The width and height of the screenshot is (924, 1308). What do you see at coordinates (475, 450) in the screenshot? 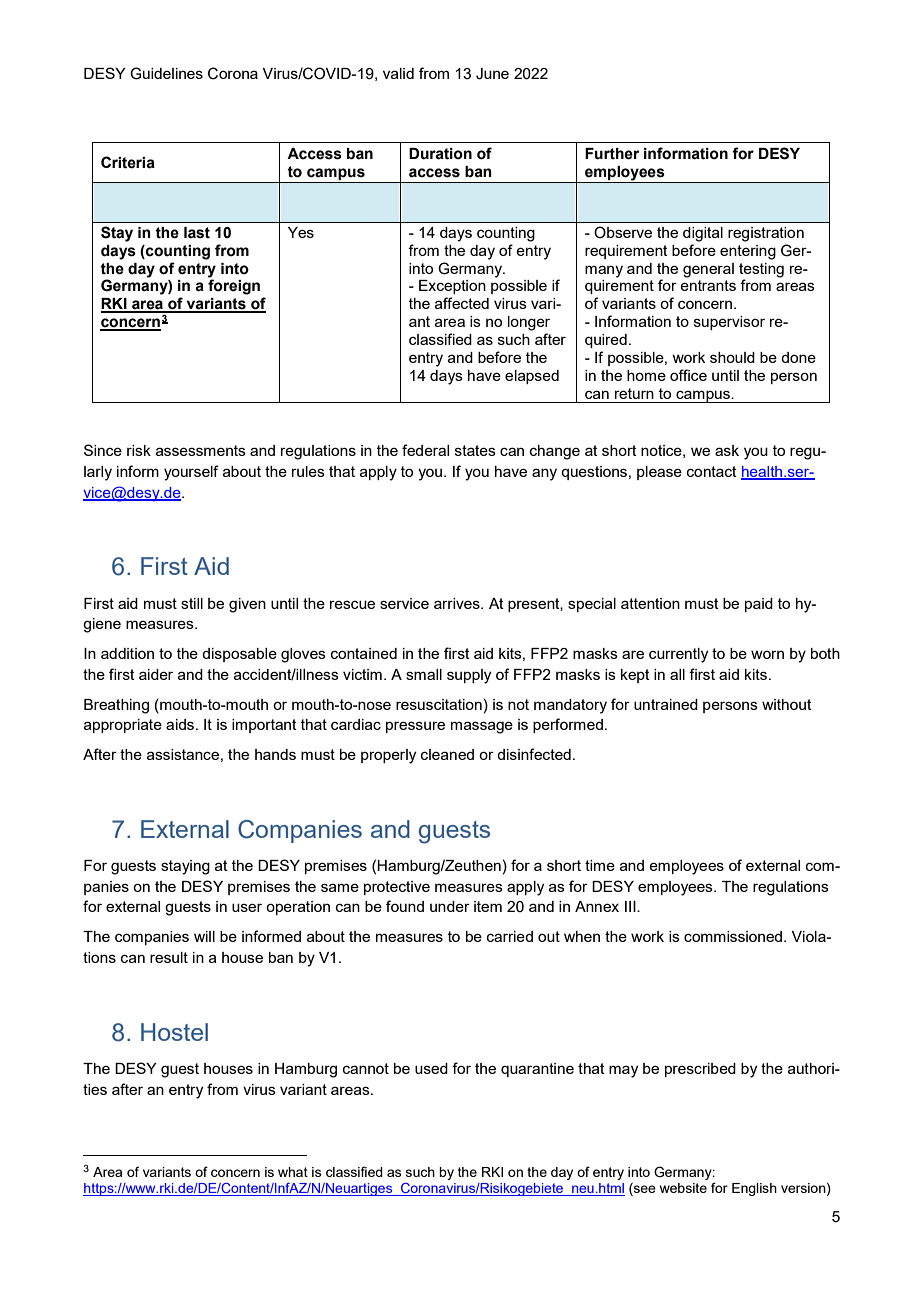
I see `states` at bounding box center [475, 450].
